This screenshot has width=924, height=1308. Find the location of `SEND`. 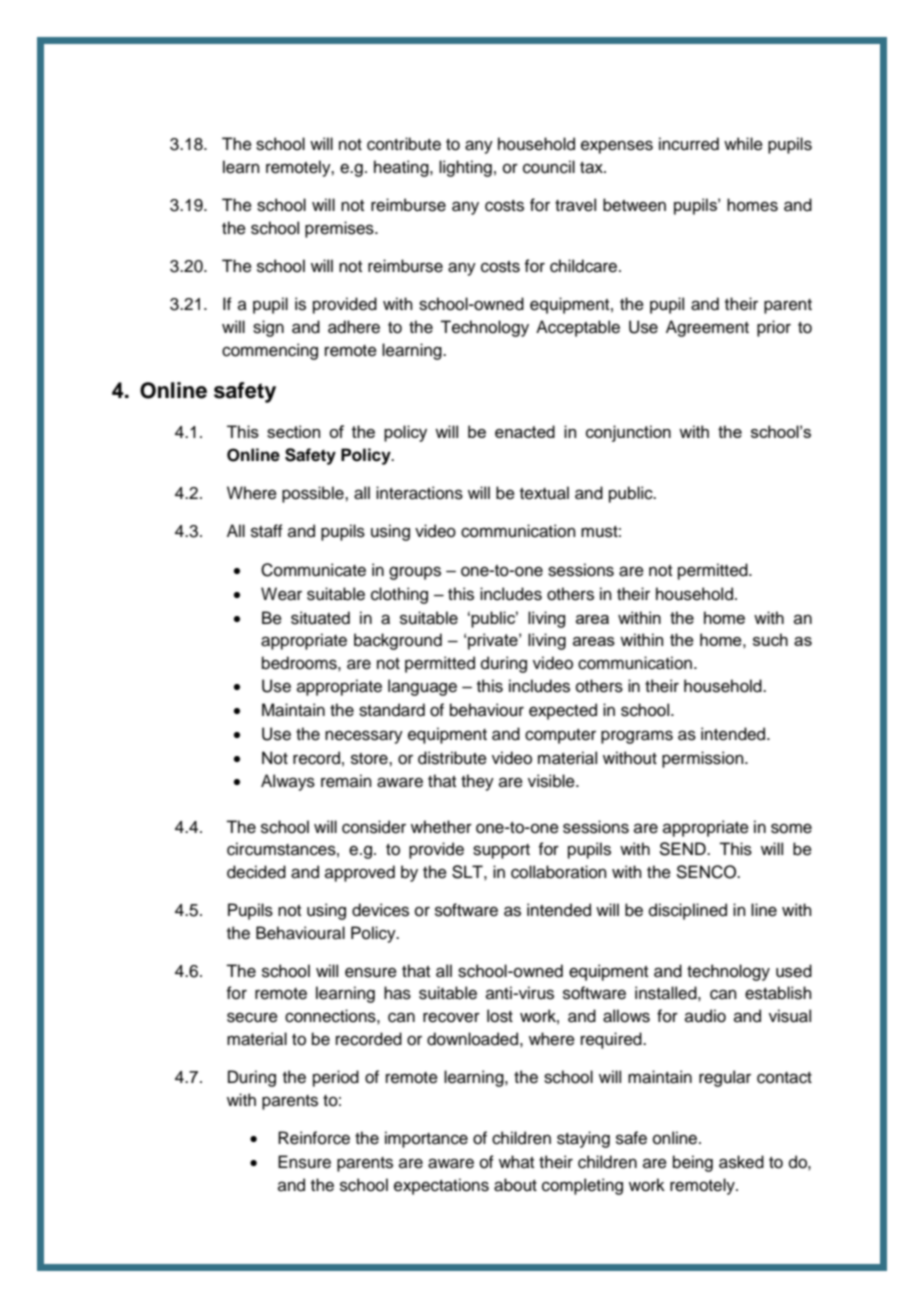

SEND is located at coordinates (683, 849).
